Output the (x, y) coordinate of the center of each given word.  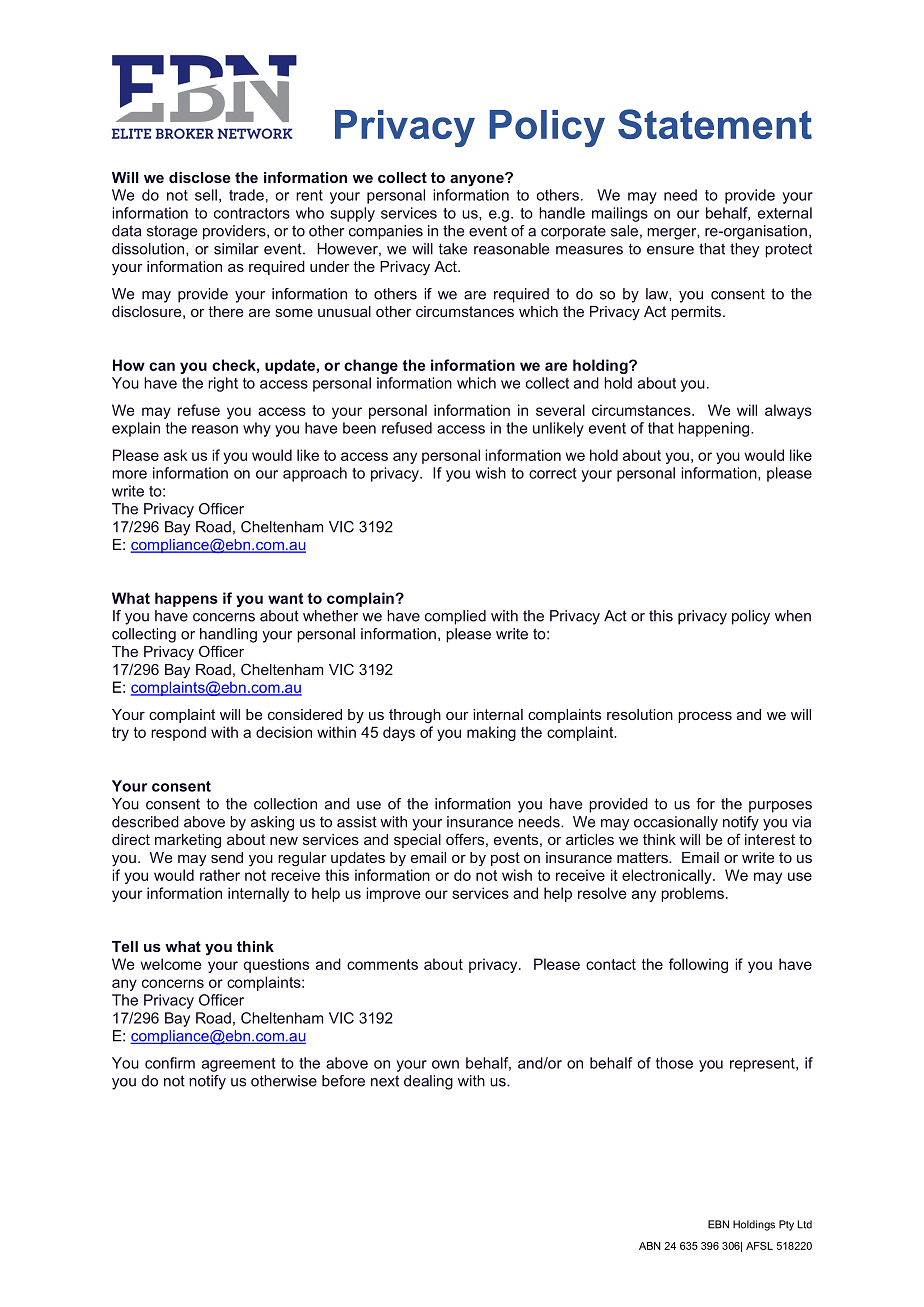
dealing (428, 1082)
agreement (239, 1065)
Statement (715, 124)
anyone (478, 179)
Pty (786, 1225)
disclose (199, 177)
